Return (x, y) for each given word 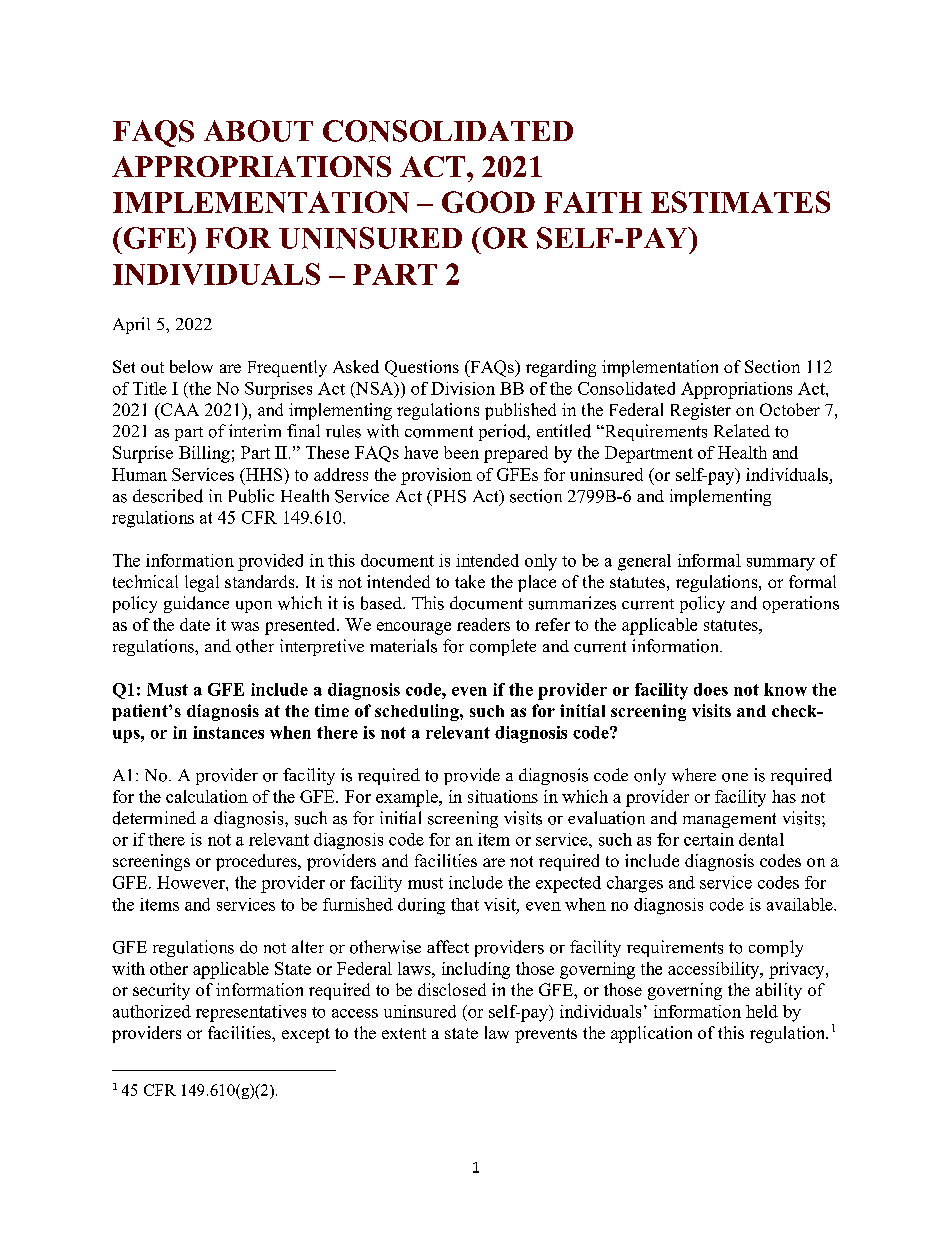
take (470, 581)
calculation (207, 796)
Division (463, 388)
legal (202, 583)
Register (701, 411)
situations (503, 796)
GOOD (488, 202)
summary (781, 564)
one (735, 777)
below (191, 366)
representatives (251, 1013)
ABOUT (258, 131)
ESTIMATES (740, 202)
